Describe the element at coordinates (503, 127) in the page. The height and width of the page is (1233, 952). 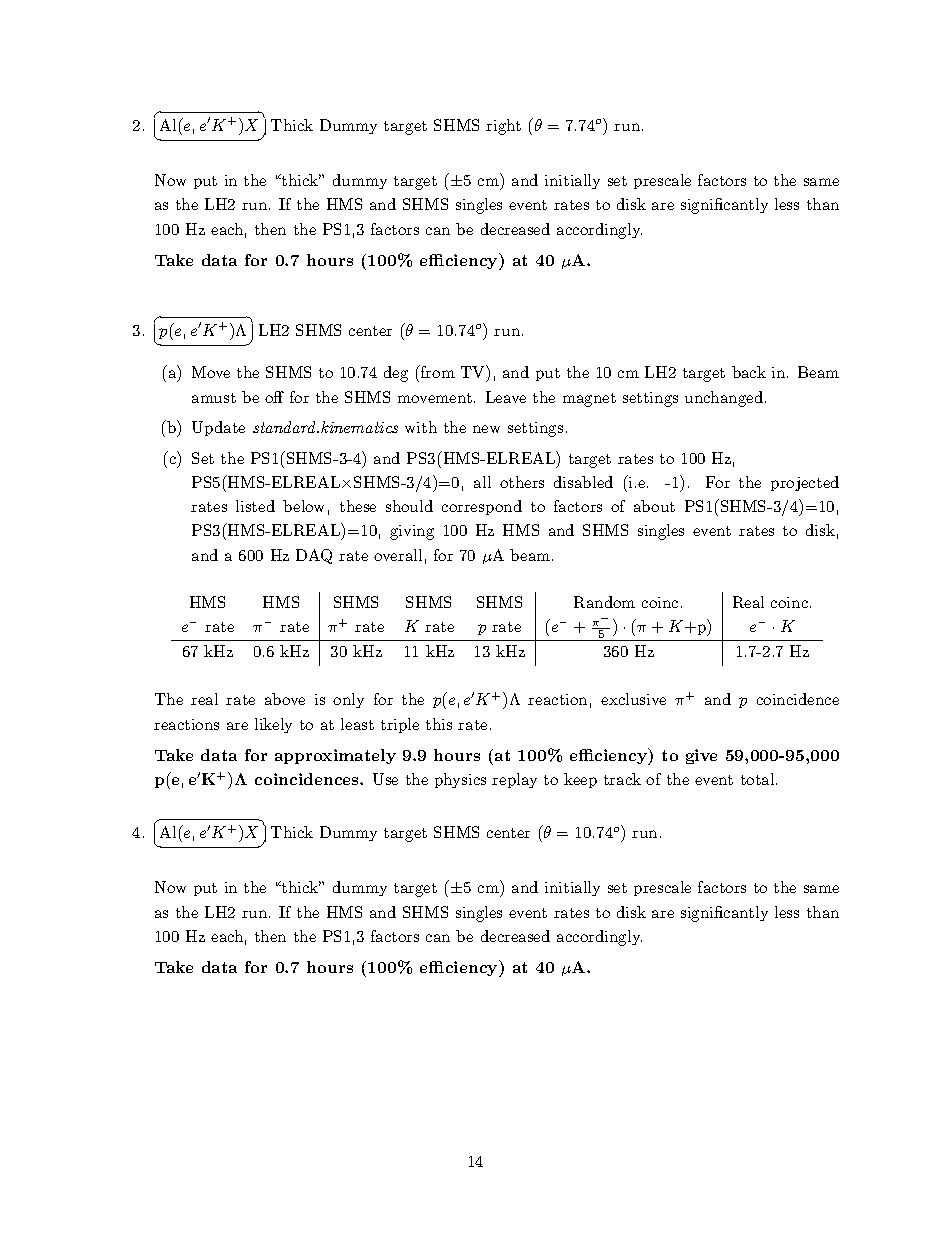
I see `right` at that location.
